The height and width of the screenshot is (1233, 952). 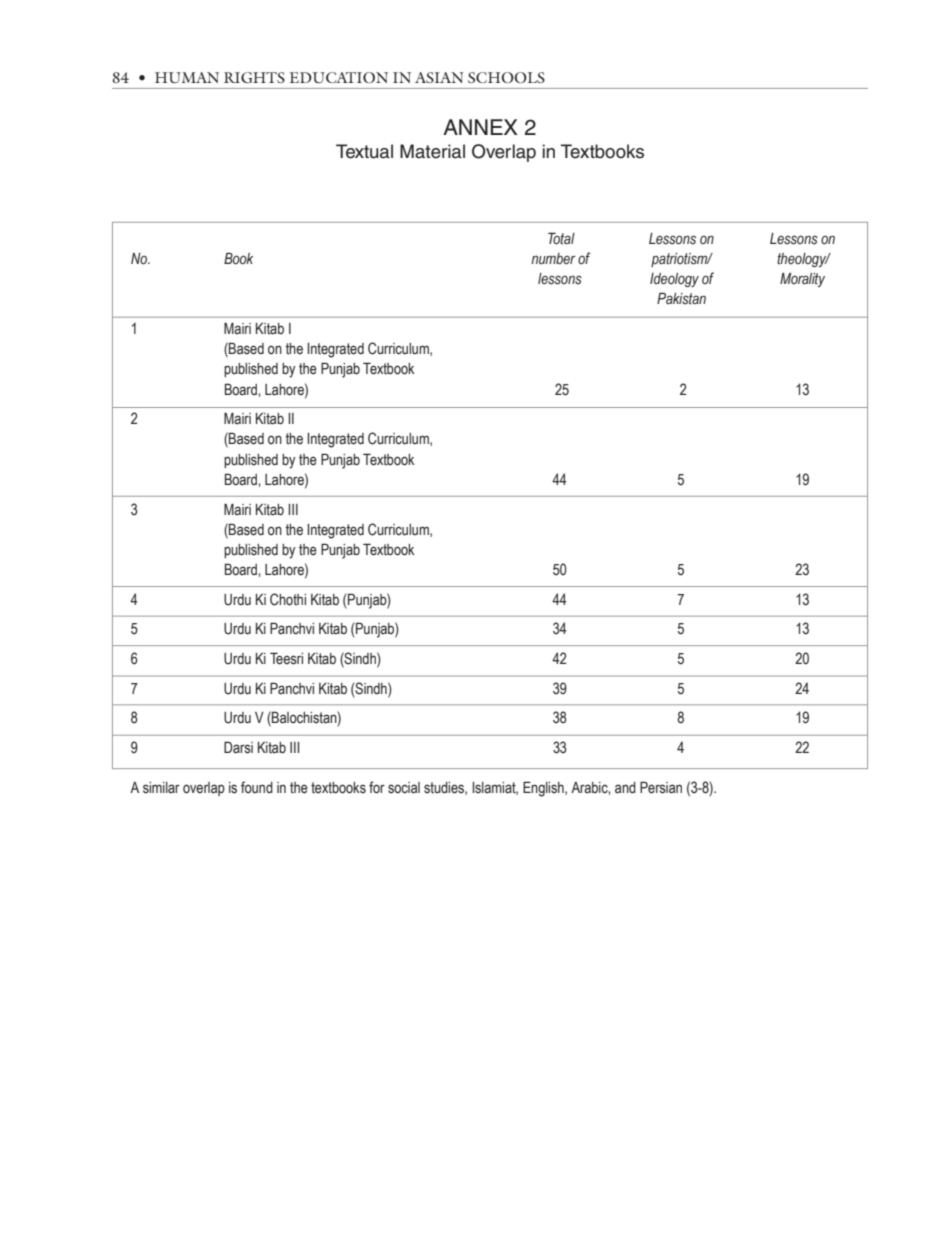 What do you see at coordinates (377, 787) in the screenshot?
I see `for` at bounding box center [377, 787].
